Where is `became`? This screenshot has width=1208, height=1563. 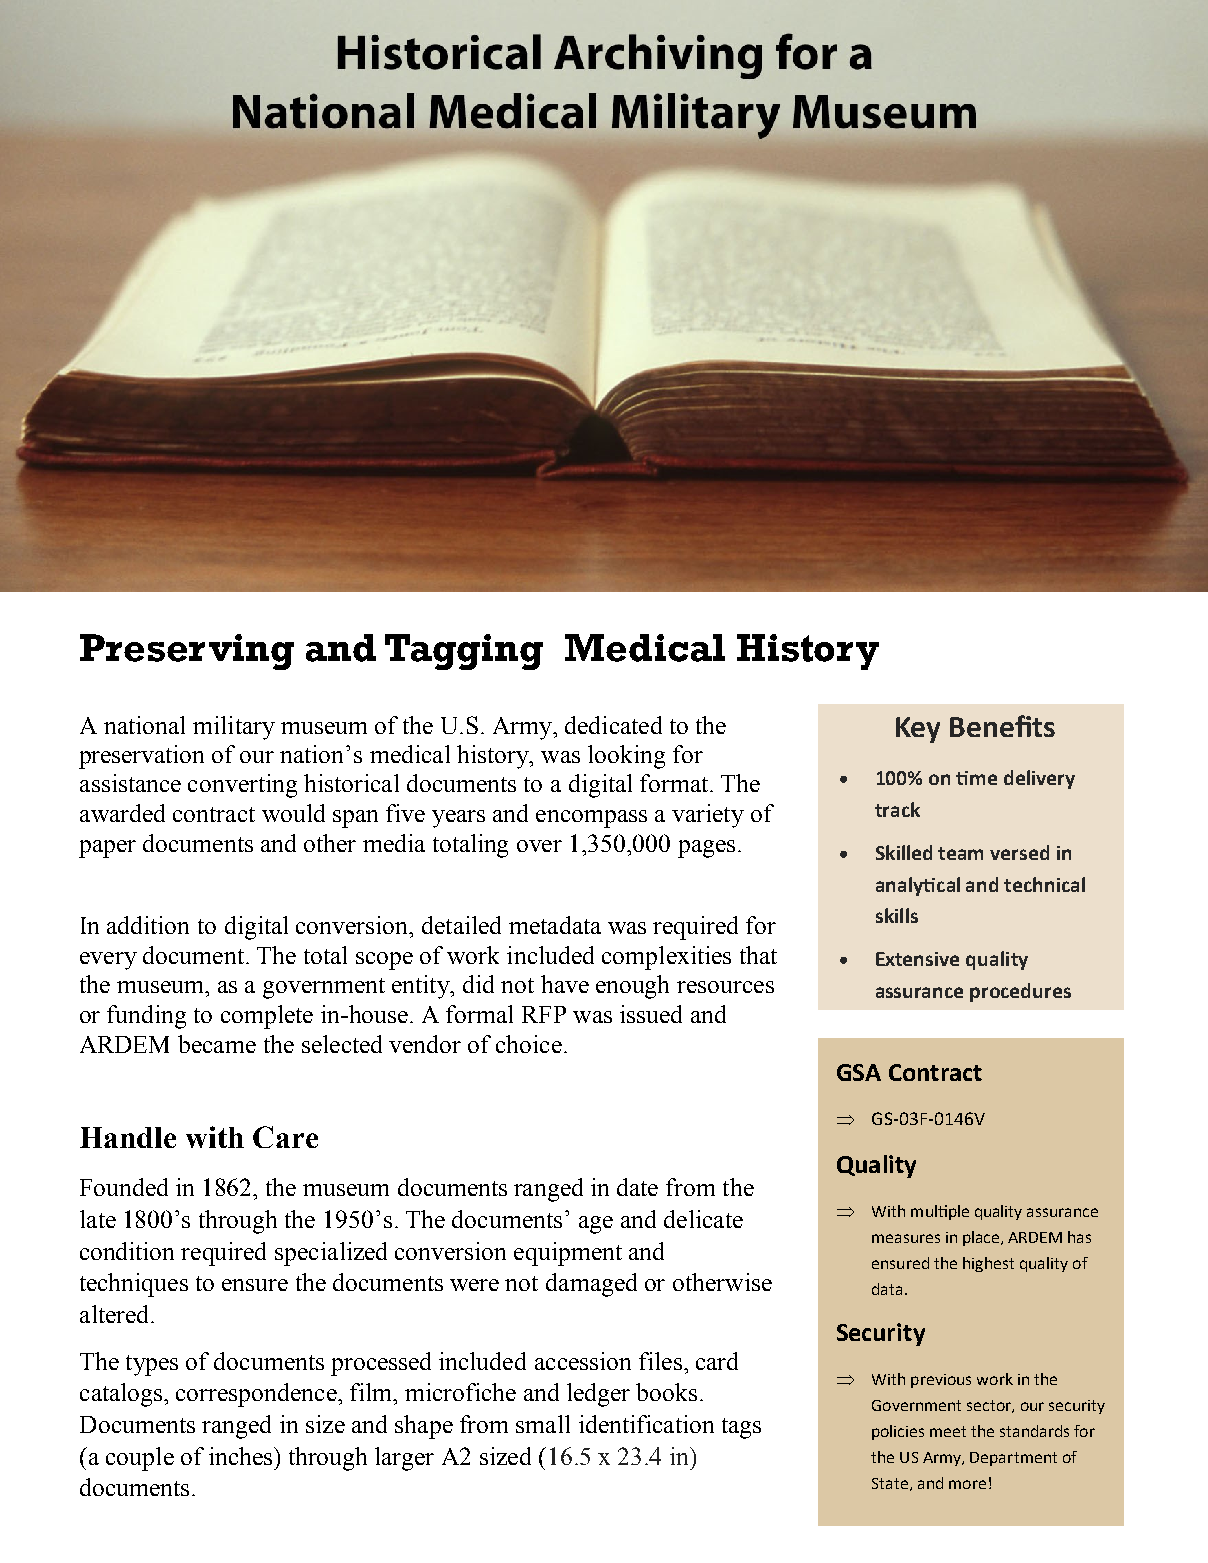
became is located at coordinates (217, 1044).
